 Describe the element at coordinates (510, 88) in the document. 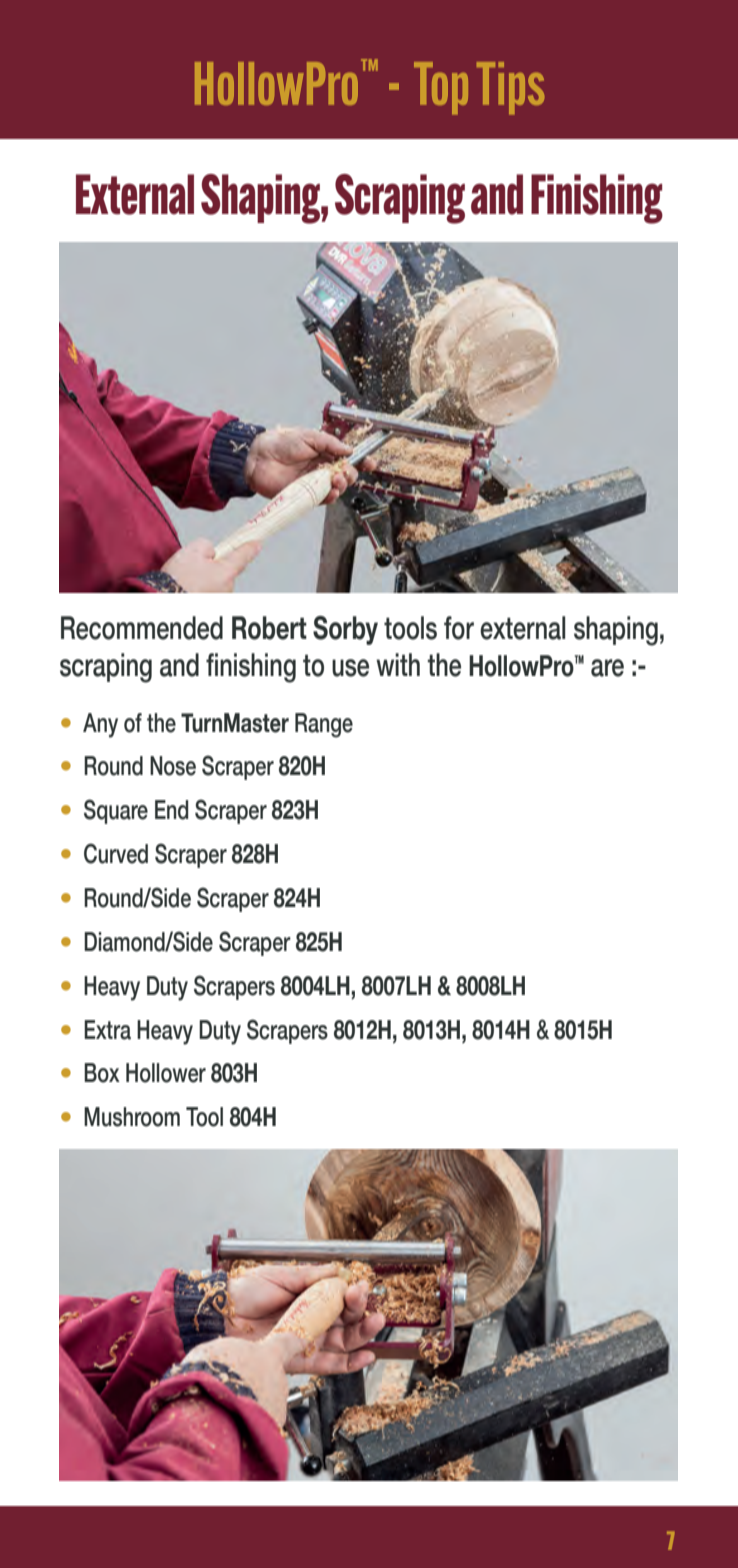

I see `Tips` at that location.
